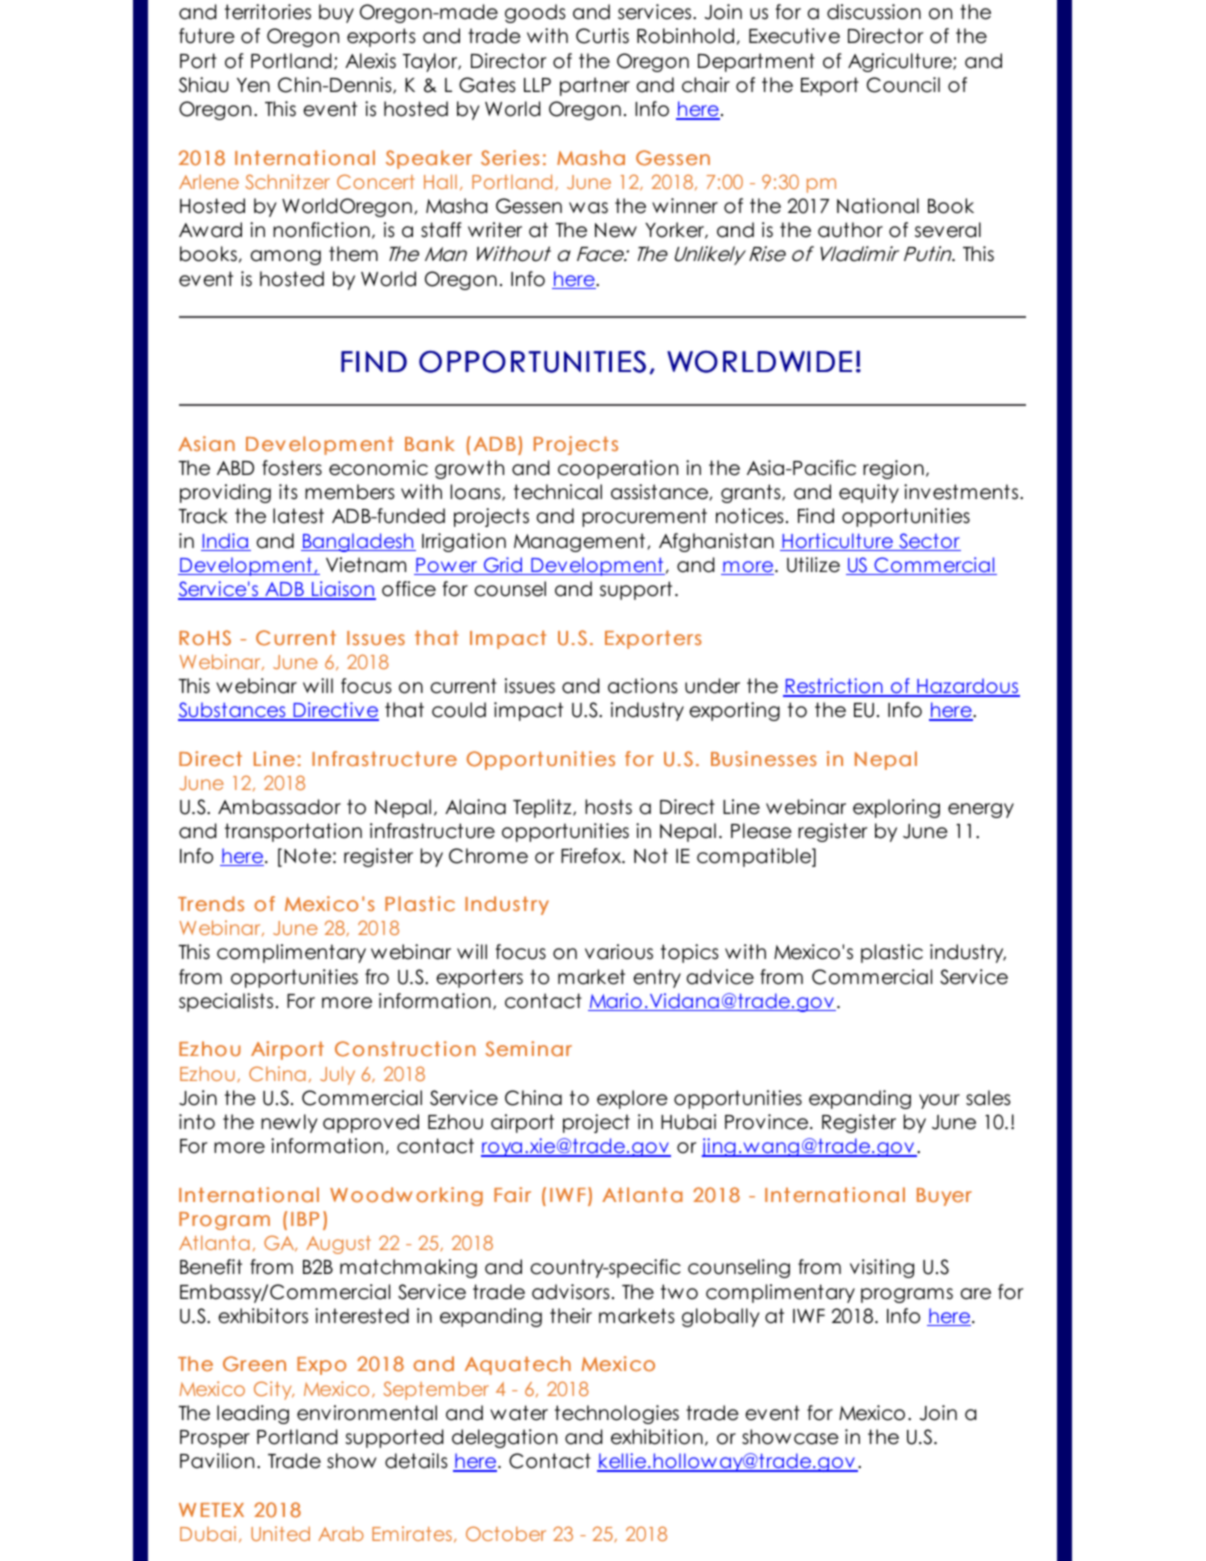 The height and width of the image is (1561, 1206). What do you see at coordinates (253, 85) in the image?
I see `Yen` at bounding box center [253, 85].
